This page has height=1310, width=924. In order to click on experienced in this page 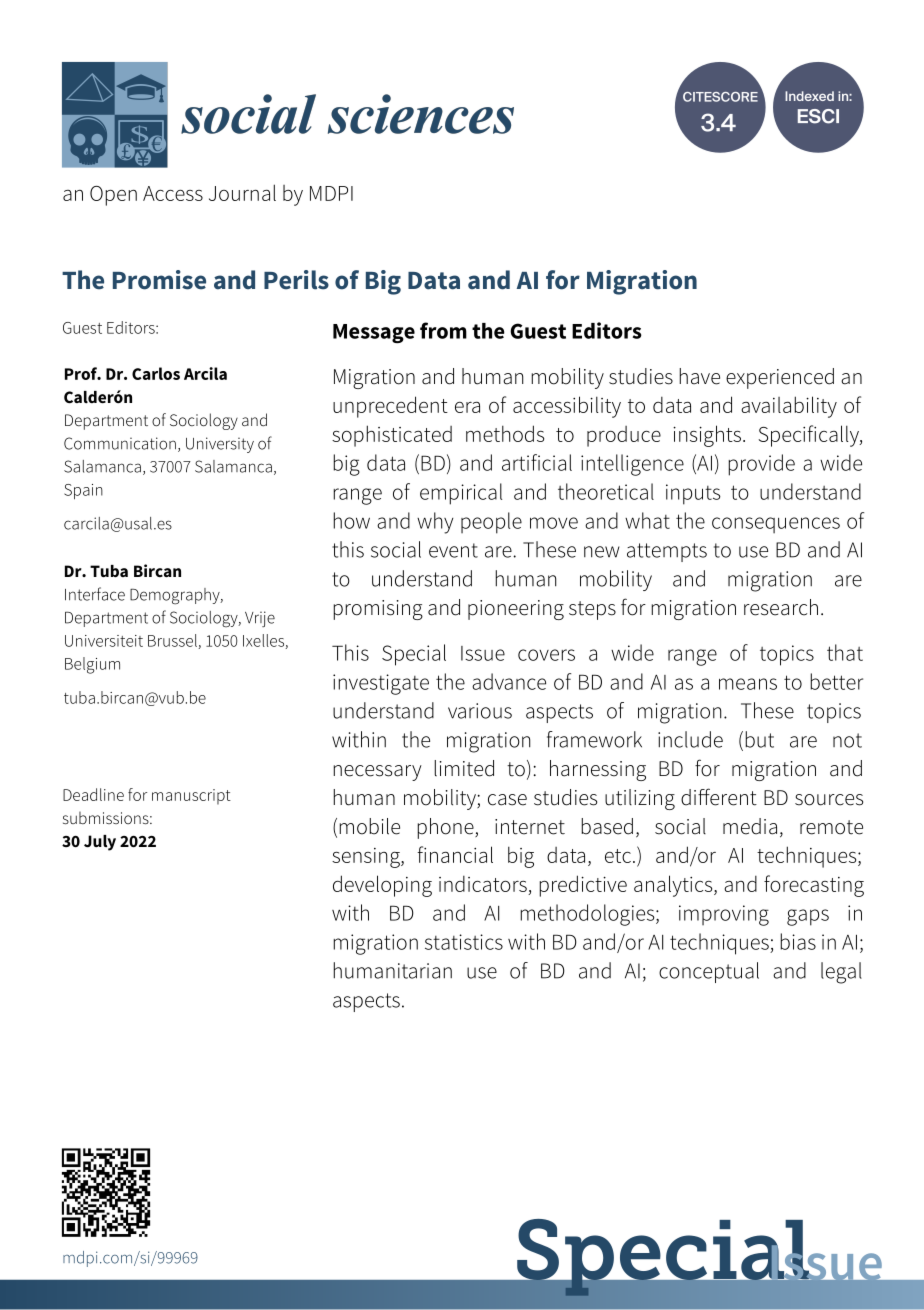, I will do `click(780, 378)`.
